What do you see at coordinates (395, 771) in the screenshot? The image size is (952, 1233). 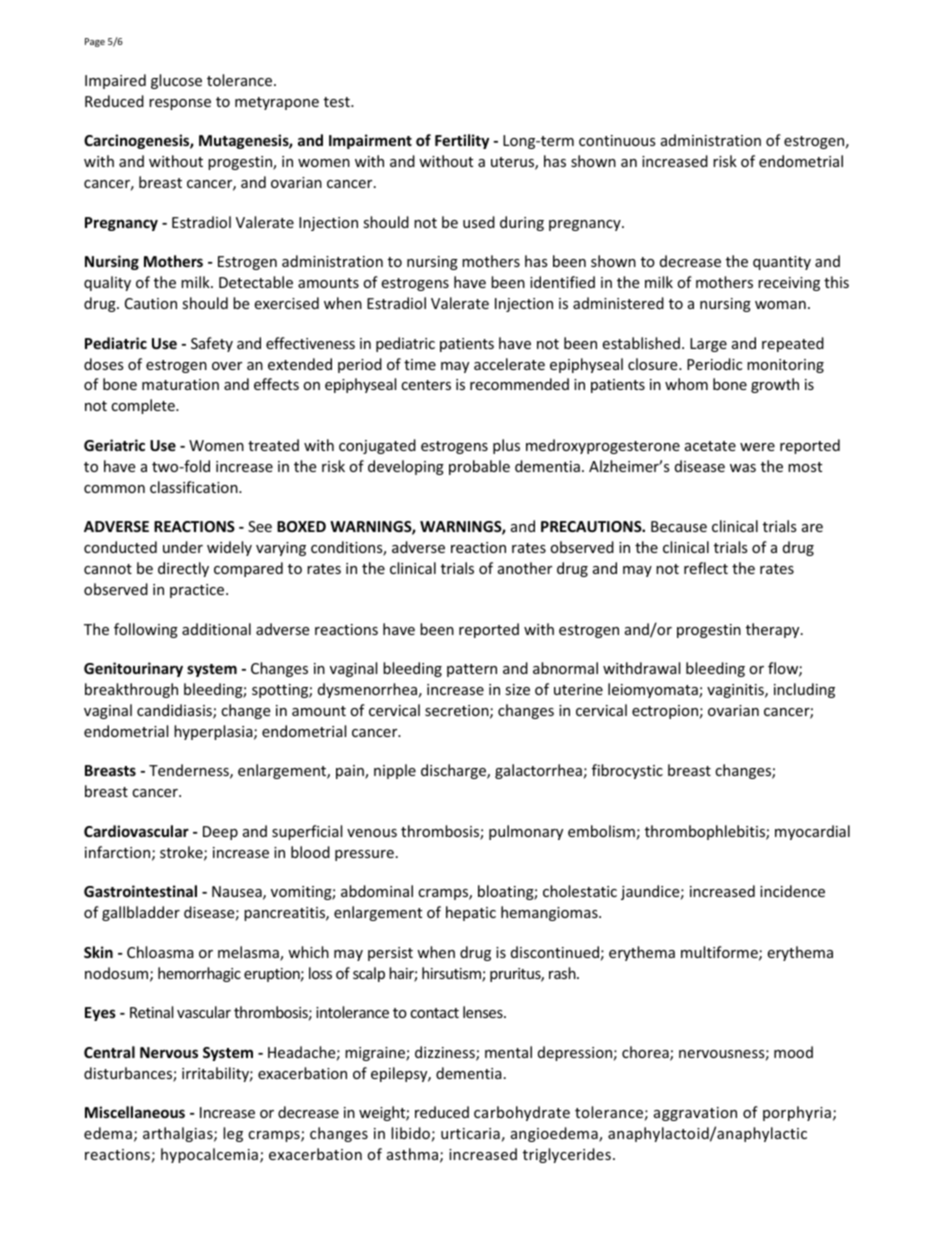 I see `nipple` at bounding box center [395, 771].
